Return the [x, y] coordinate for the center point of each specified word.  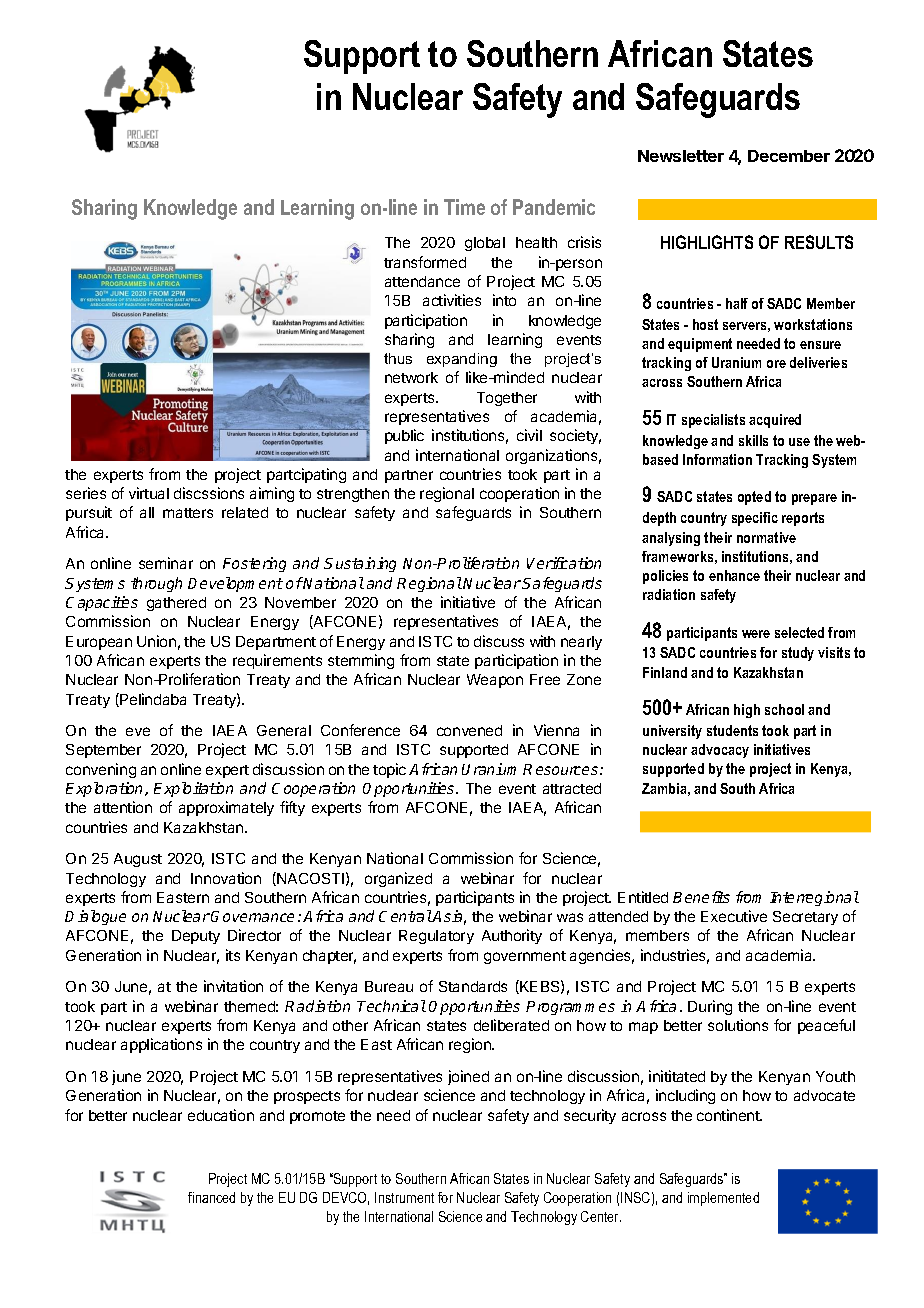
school [784, 709]
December [789, 156]
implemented [723, 1199]
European [99, 643]
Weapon [495, 681]
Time [464, 207]
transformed [425, 262]
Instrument [404, 1197]
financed [211, 1197]
